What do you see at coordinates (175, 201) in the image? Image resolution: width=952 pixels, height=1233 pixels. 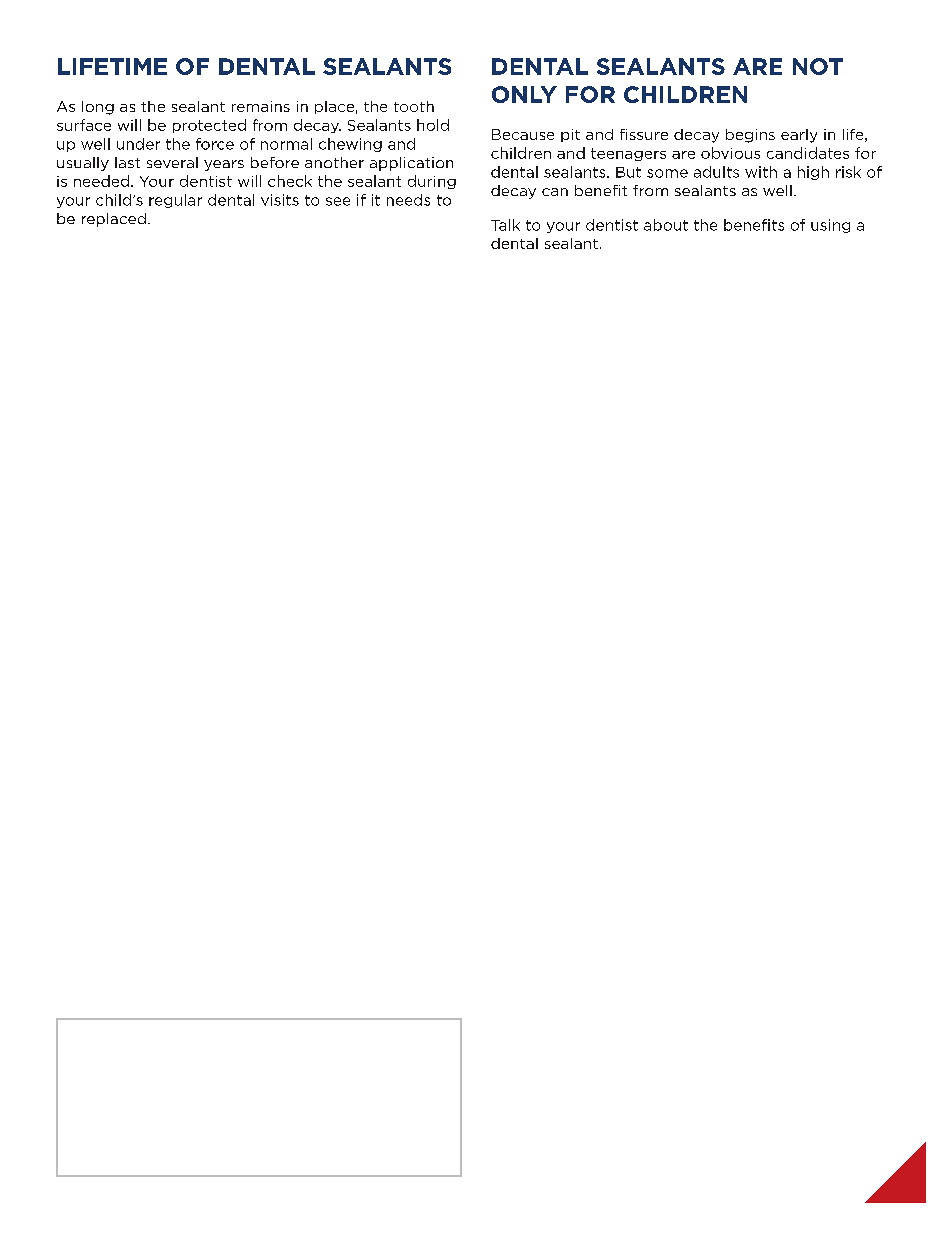 I see `regular` at bounding box center [175, 201].
